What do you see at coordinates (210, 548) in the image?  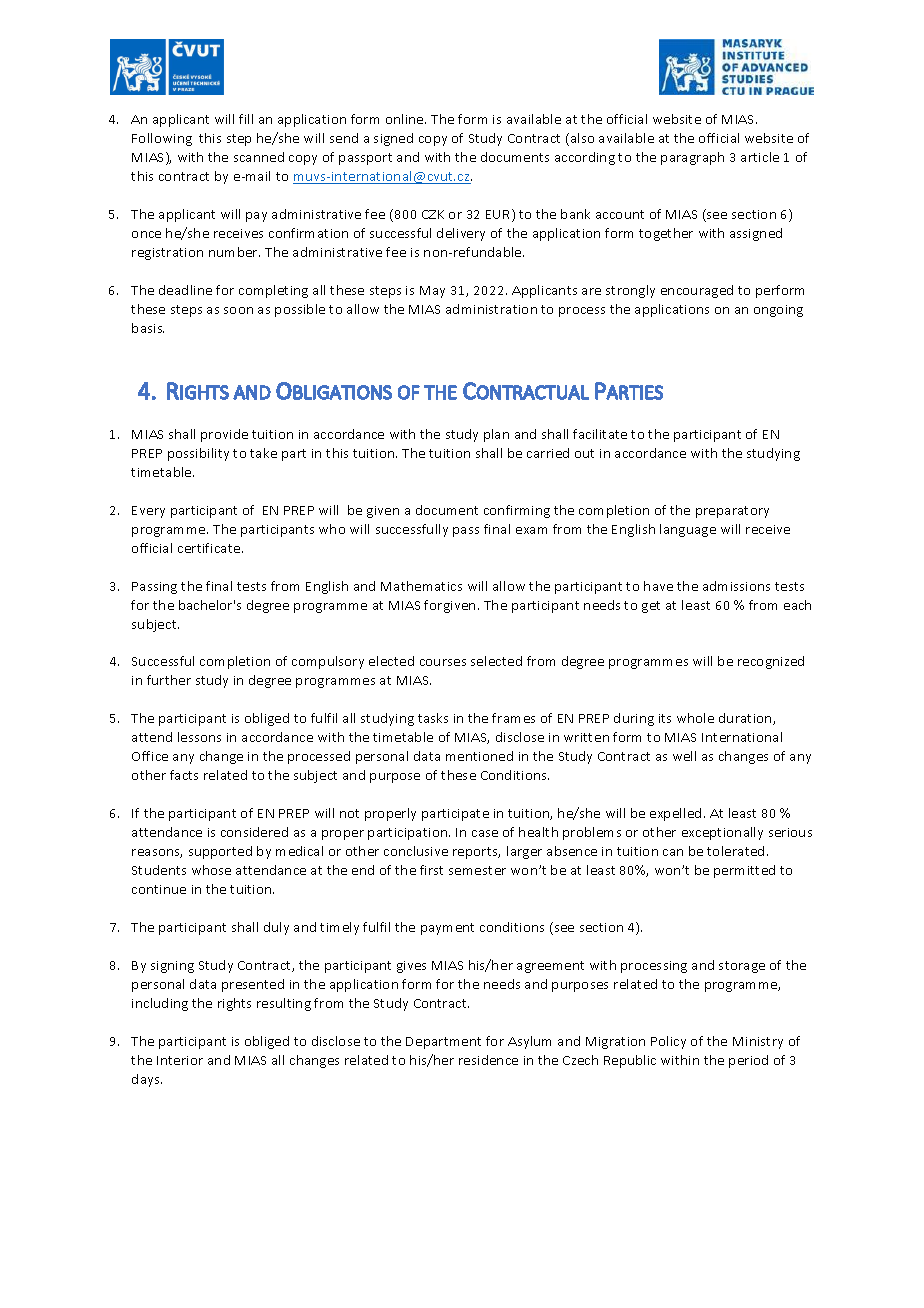 I see `certificate` at bounding box center [210, 548].
